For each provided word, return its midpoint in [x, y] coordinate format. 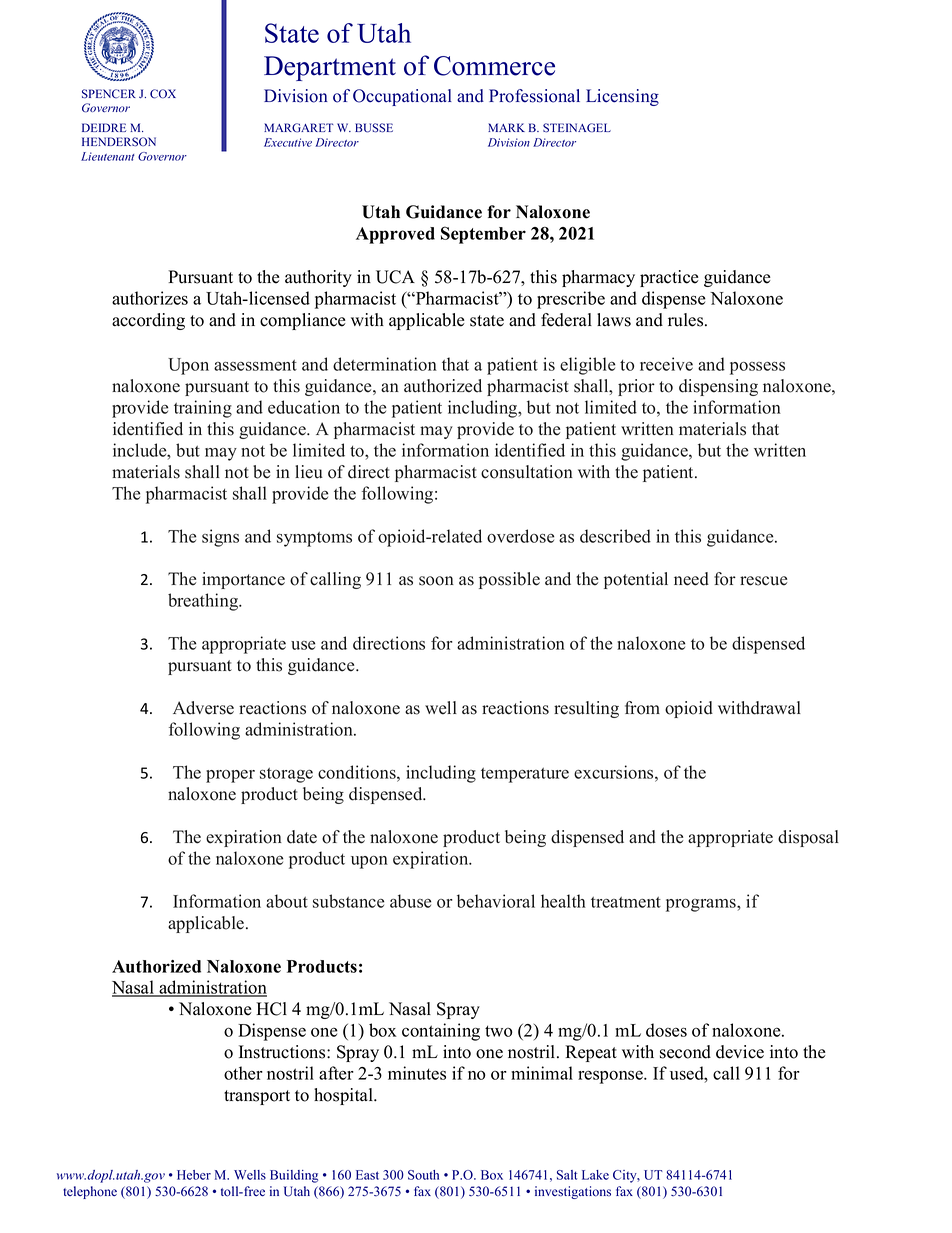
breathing [204, 602]
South [423, 1175]
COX [163, 94]
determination [385, 364]
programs [702, 905]
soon [436, 581]
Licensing [622, 97]
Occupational [402, 97]
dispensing [718, 387]
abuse [410, 901]
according [148, 321]
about [287, 901]
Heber [194, 1175]
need [691, 579]
